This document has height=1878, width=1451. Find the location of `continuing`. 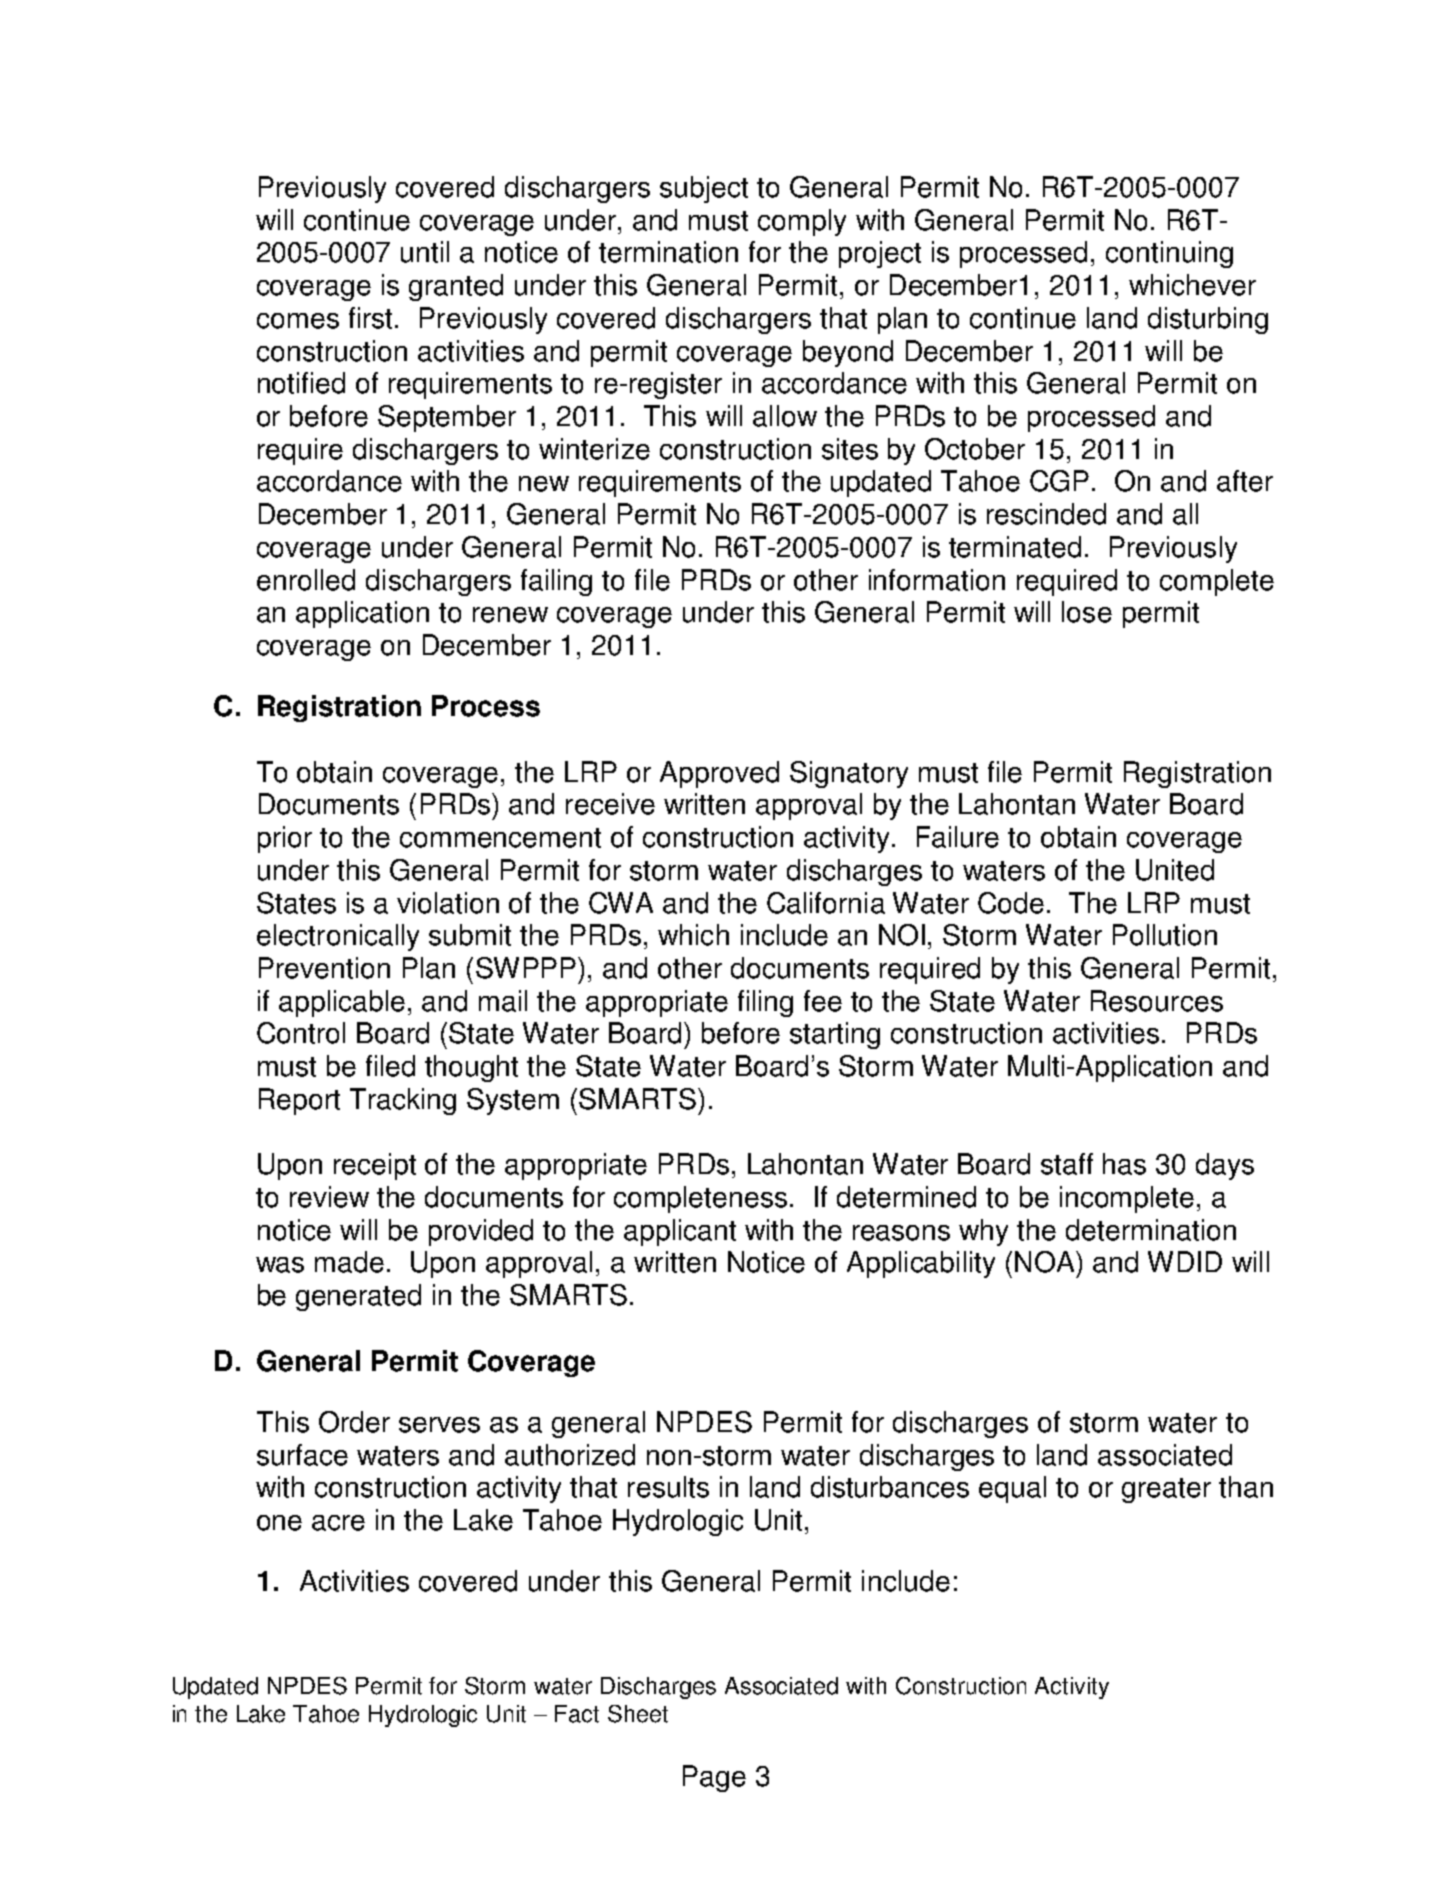

continuing is located at coordinates (1169, 254).
